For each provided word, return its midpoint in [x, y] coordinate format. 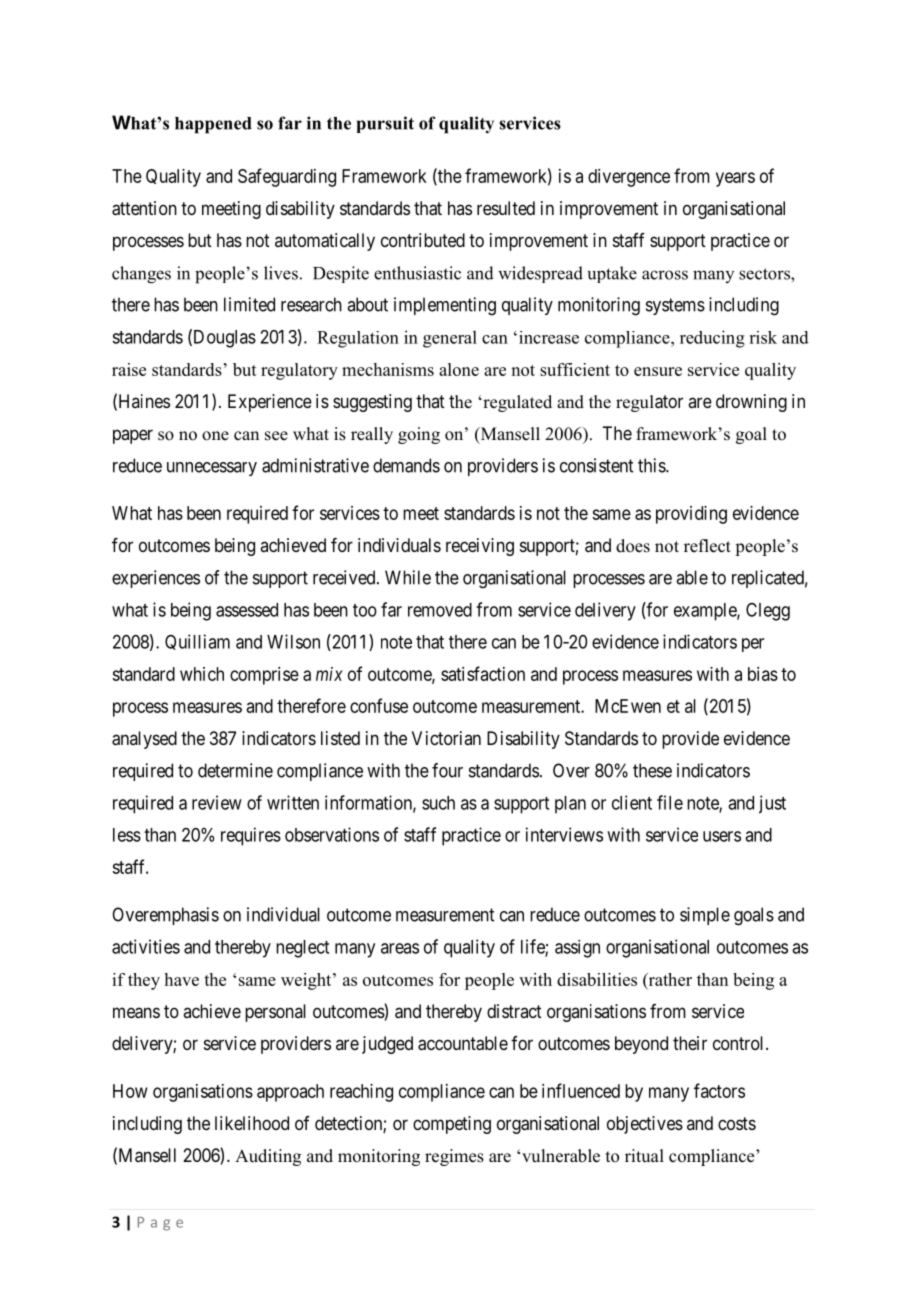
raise [129, 369]
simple [705, 916]
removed [440, 610]
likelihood [252, 1123]
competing [452, 1125]
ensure [658, 371]
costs [737, 1123]
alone [459, 369]
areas [400, 948]
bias [763, 674]
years [735, 179]
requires [251, 836]
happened [213, 125]
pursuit [385, 124]
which [202, 674]
